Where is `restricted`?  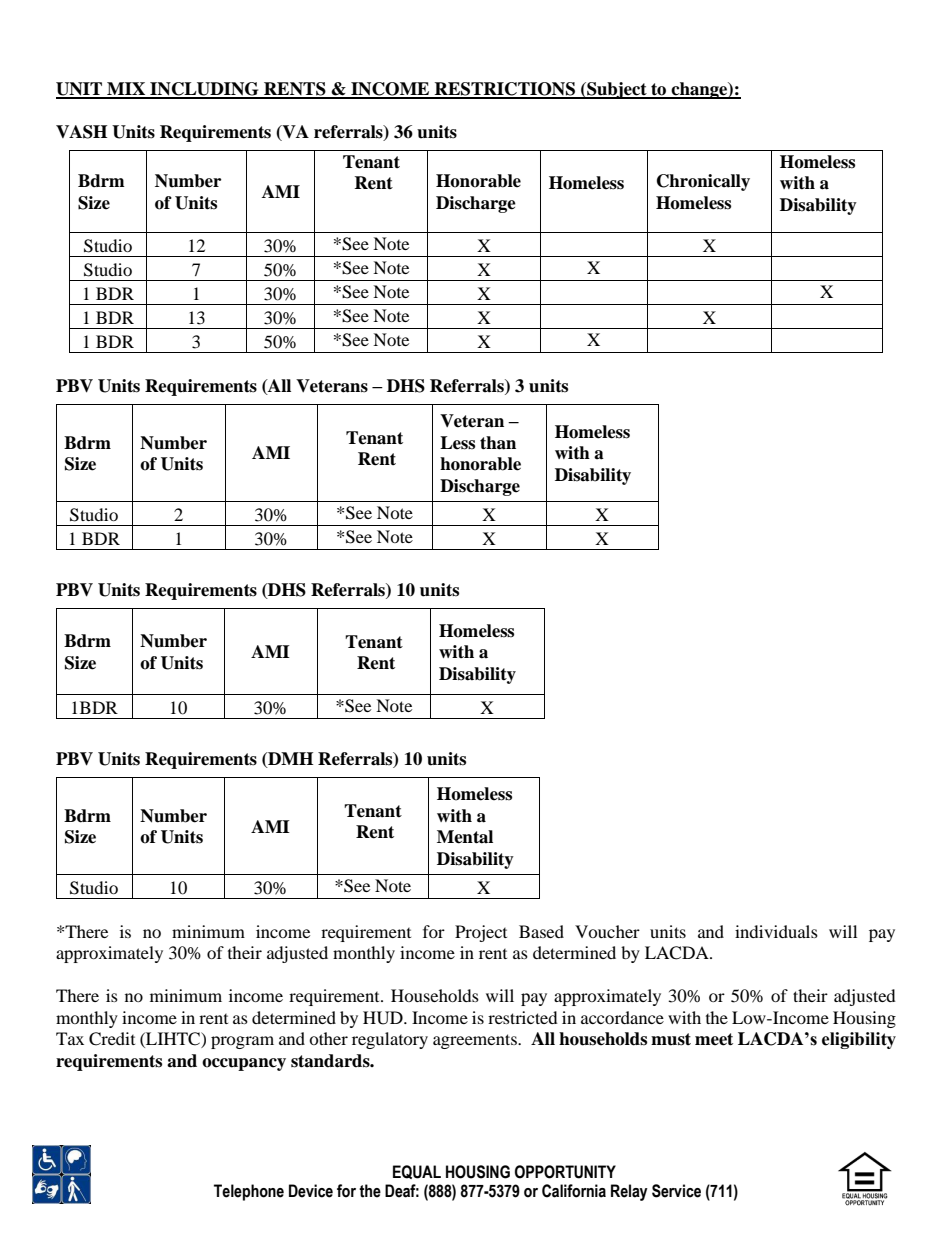 restricted is located at coordinates (523, 1017).
